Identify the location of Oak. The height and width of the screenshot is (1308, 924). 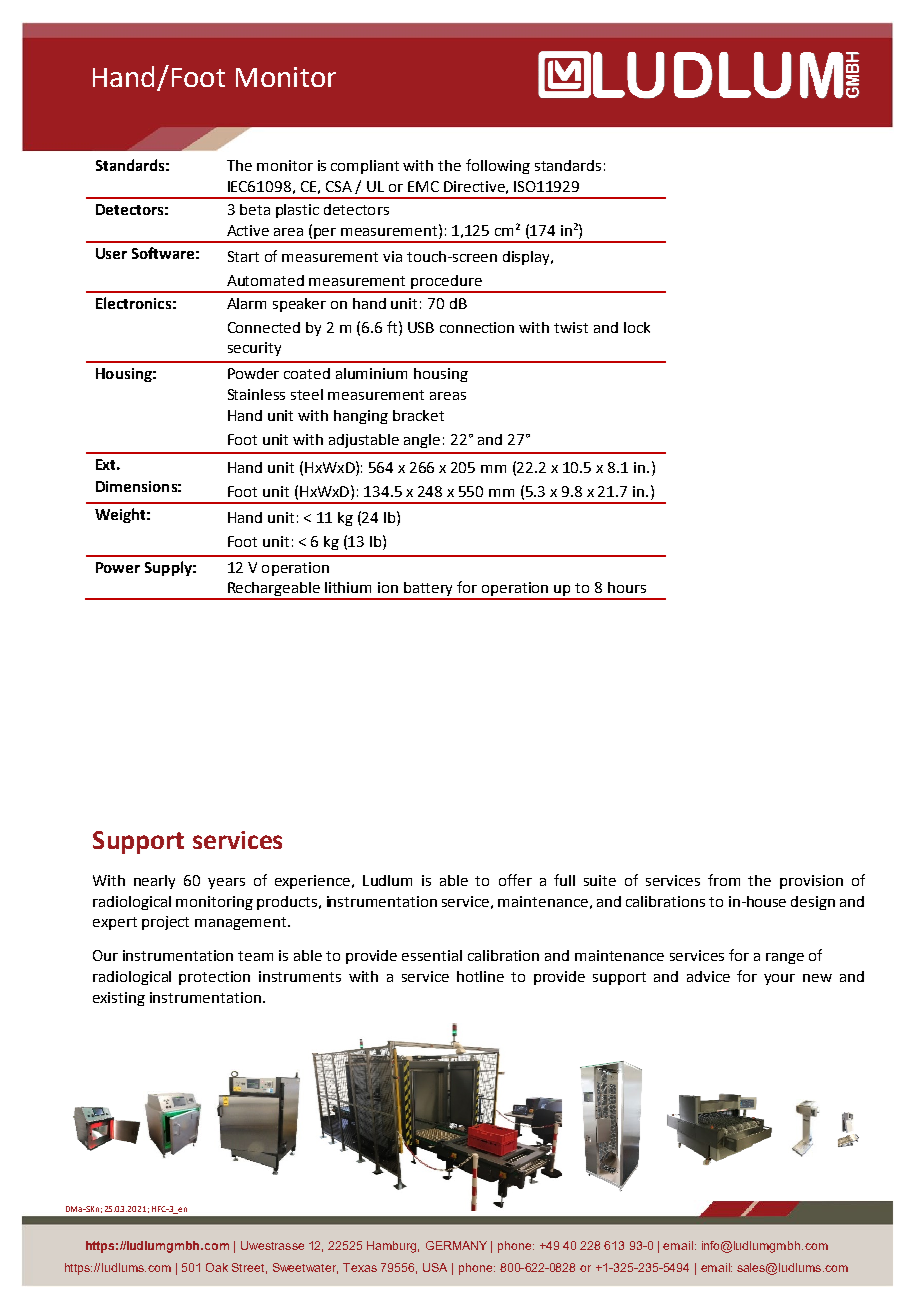
(217, 1267).
